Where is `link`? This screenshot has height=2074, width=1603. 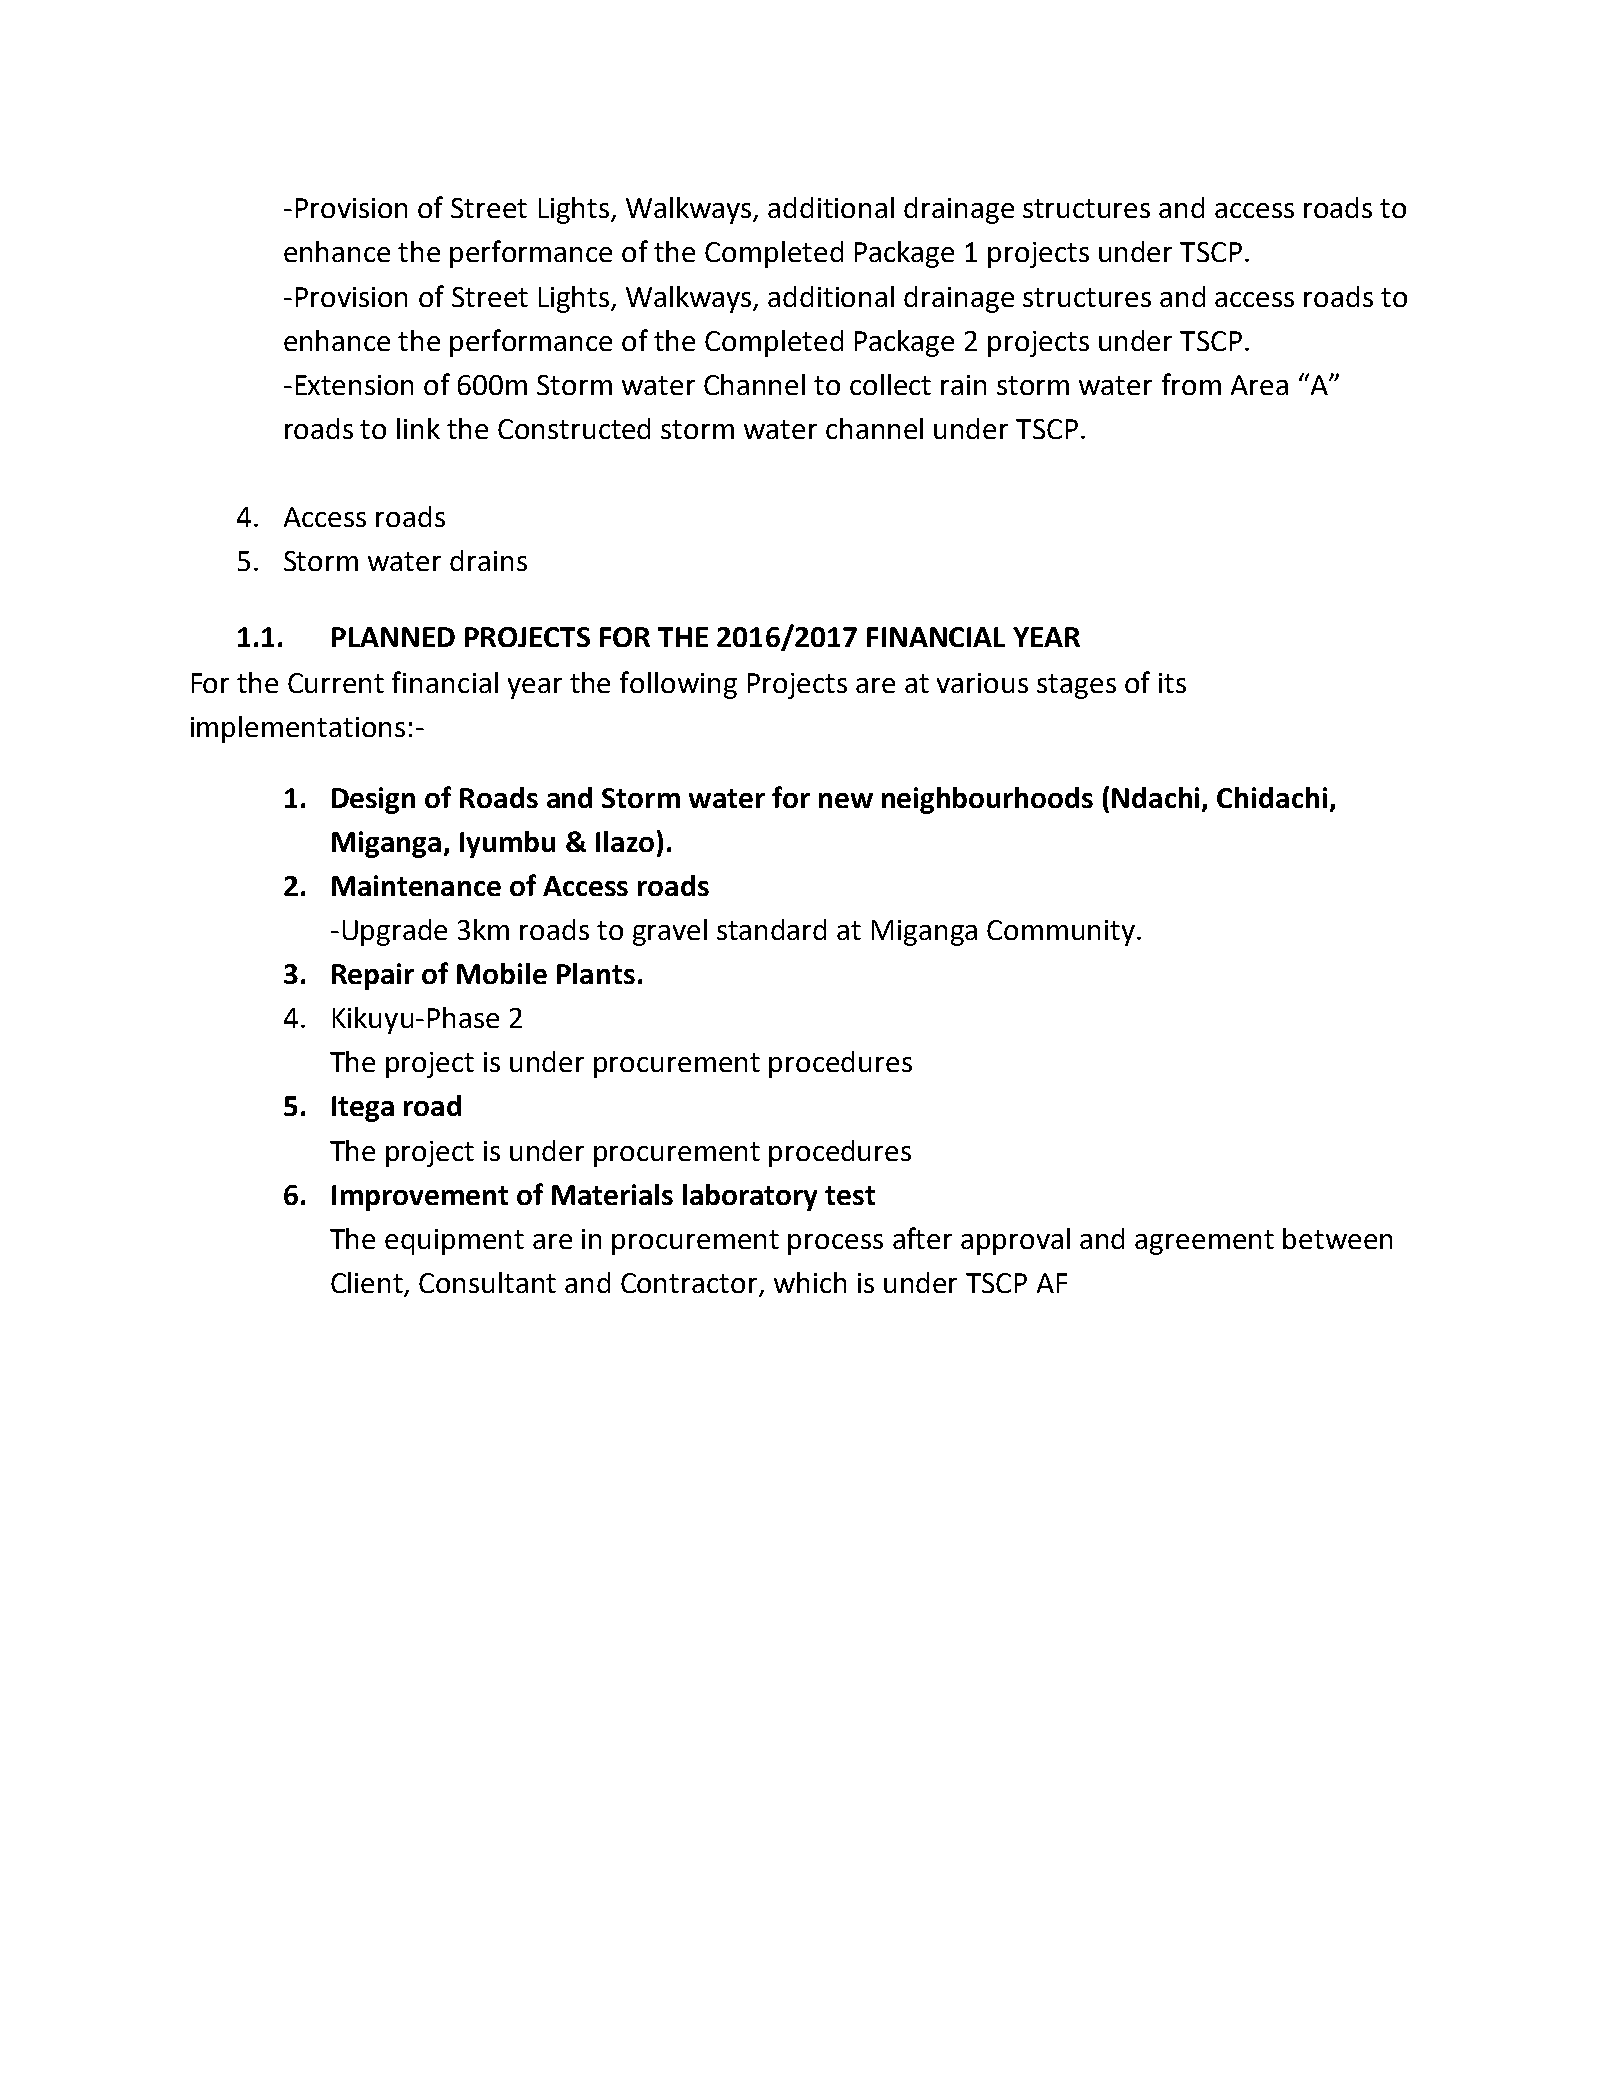
link is located at coordinates (418, 428).
